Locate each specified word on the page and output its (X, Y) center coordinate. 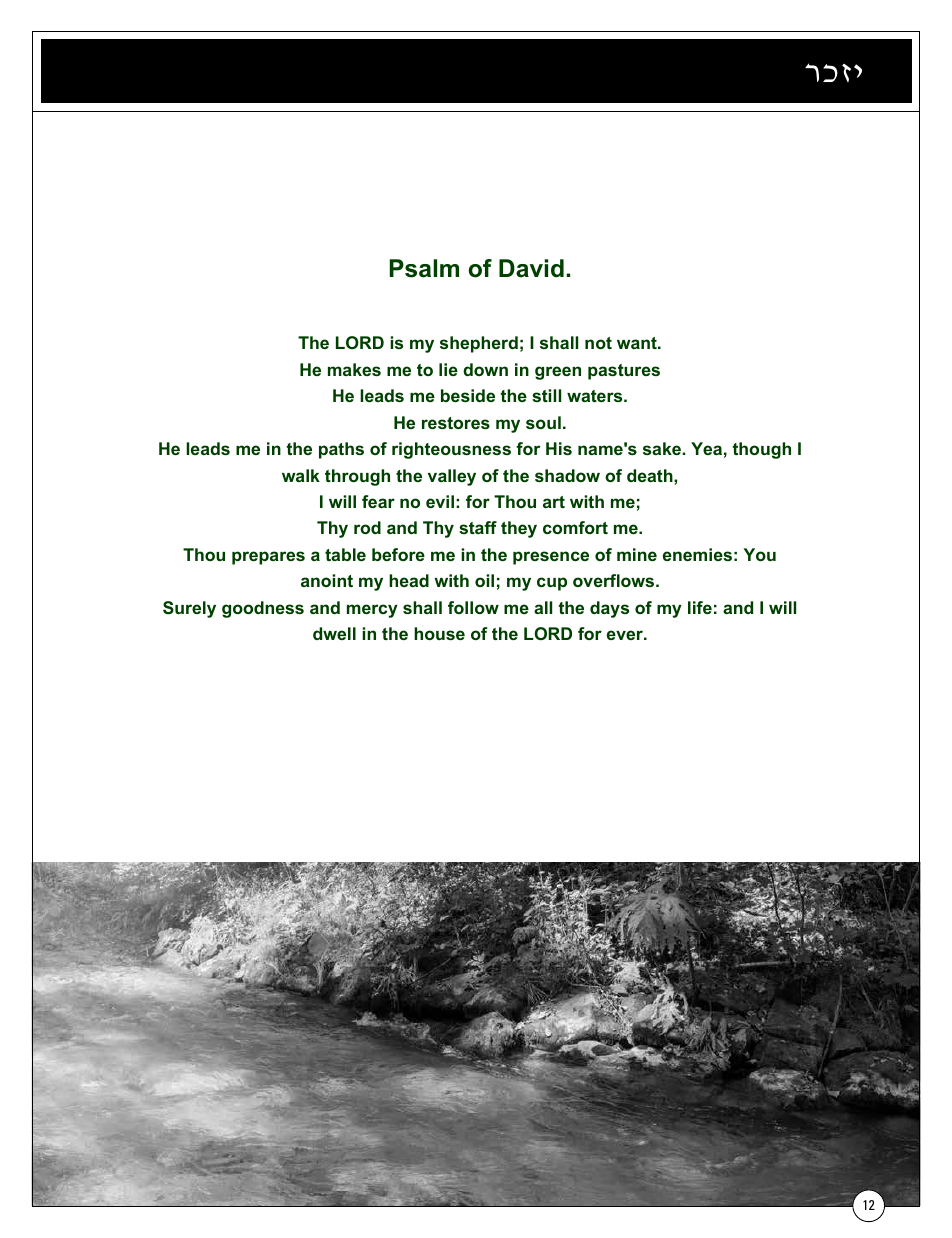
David (531, 268)
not (598, 343)
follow (473, 607)
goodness (263, 609)
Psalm (424, 268)
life (700, 607)
